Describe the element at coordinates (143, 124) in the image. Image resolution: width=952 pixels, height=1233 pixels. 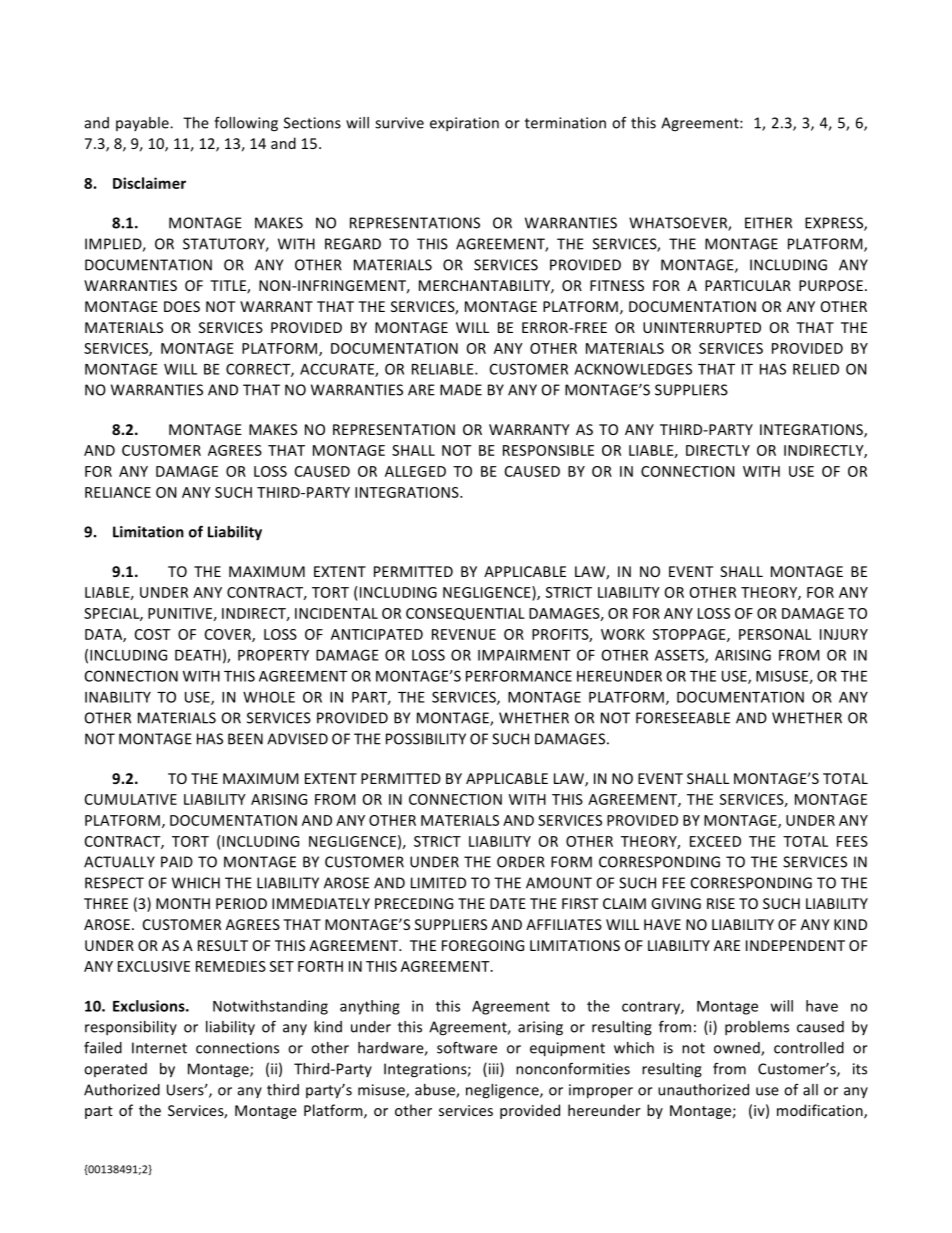
I see `payable` at that location.
